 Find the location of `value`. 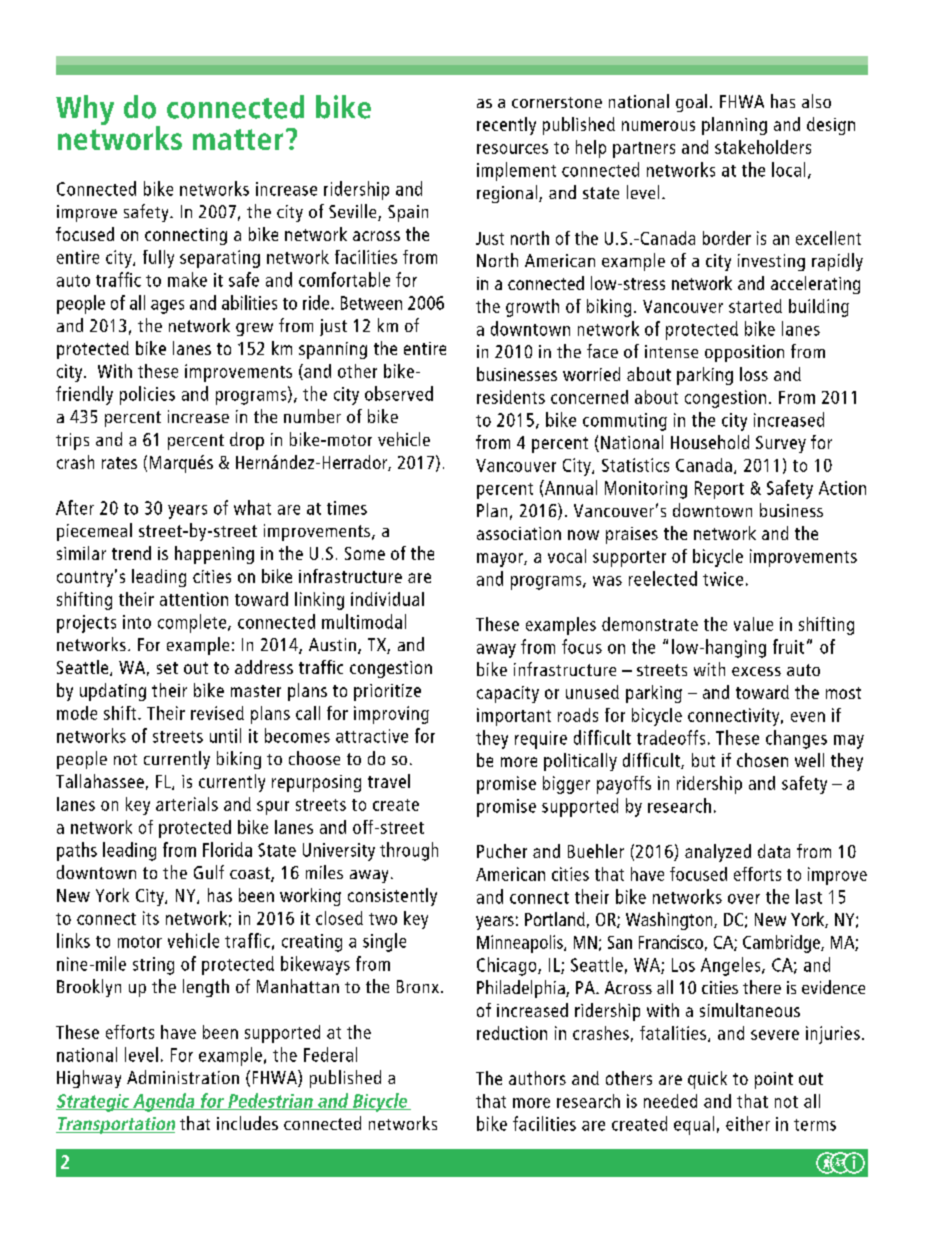

value is located at coordinates (753, 624).
